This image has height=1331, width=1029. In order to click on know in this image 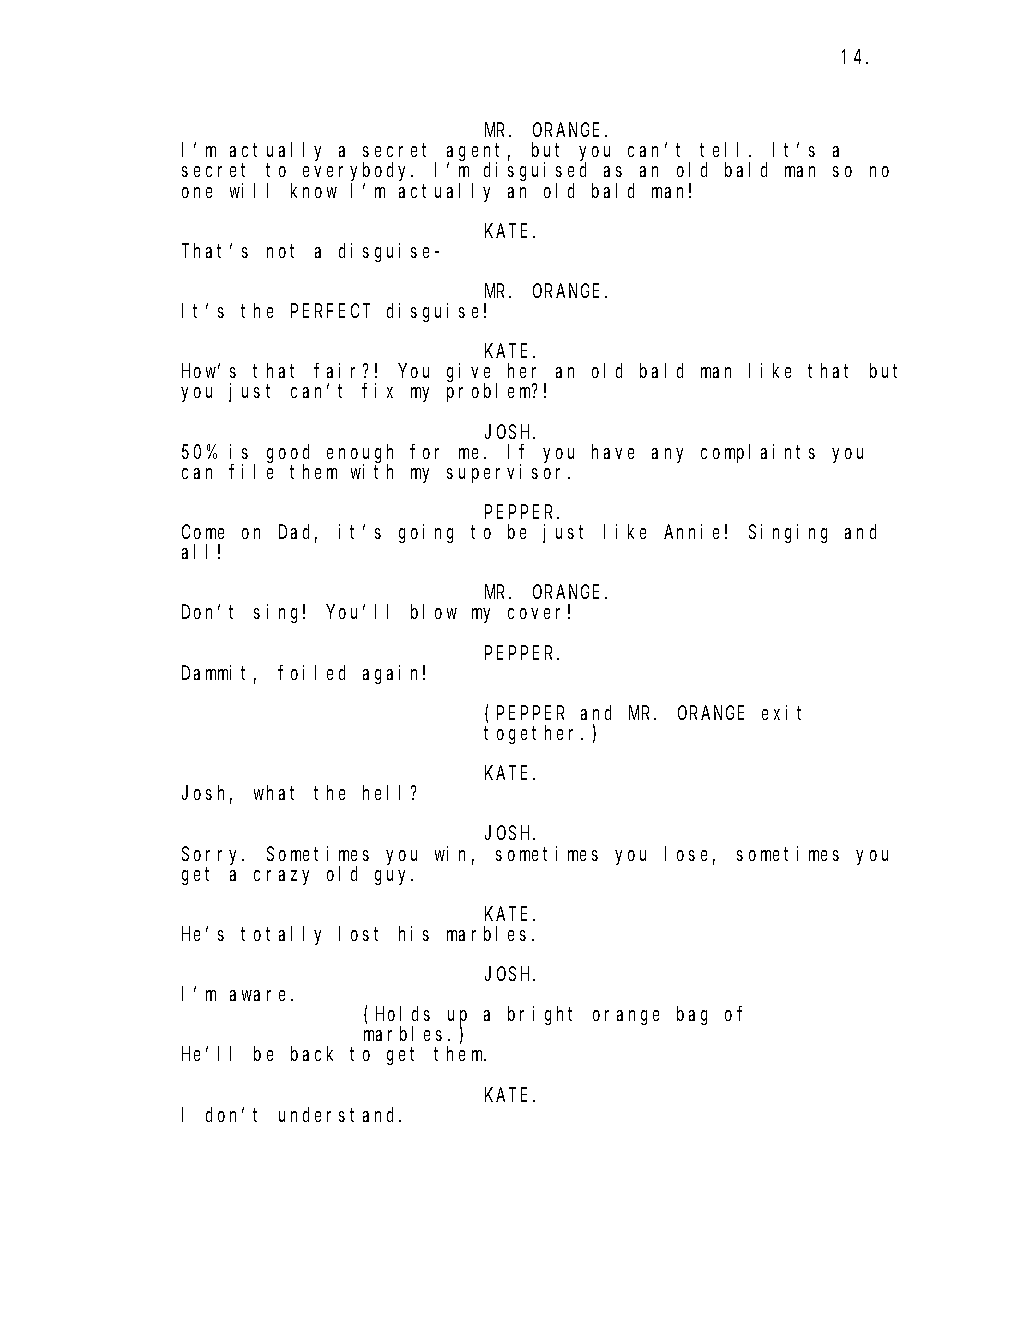, I will do `click(314, 190)`.
